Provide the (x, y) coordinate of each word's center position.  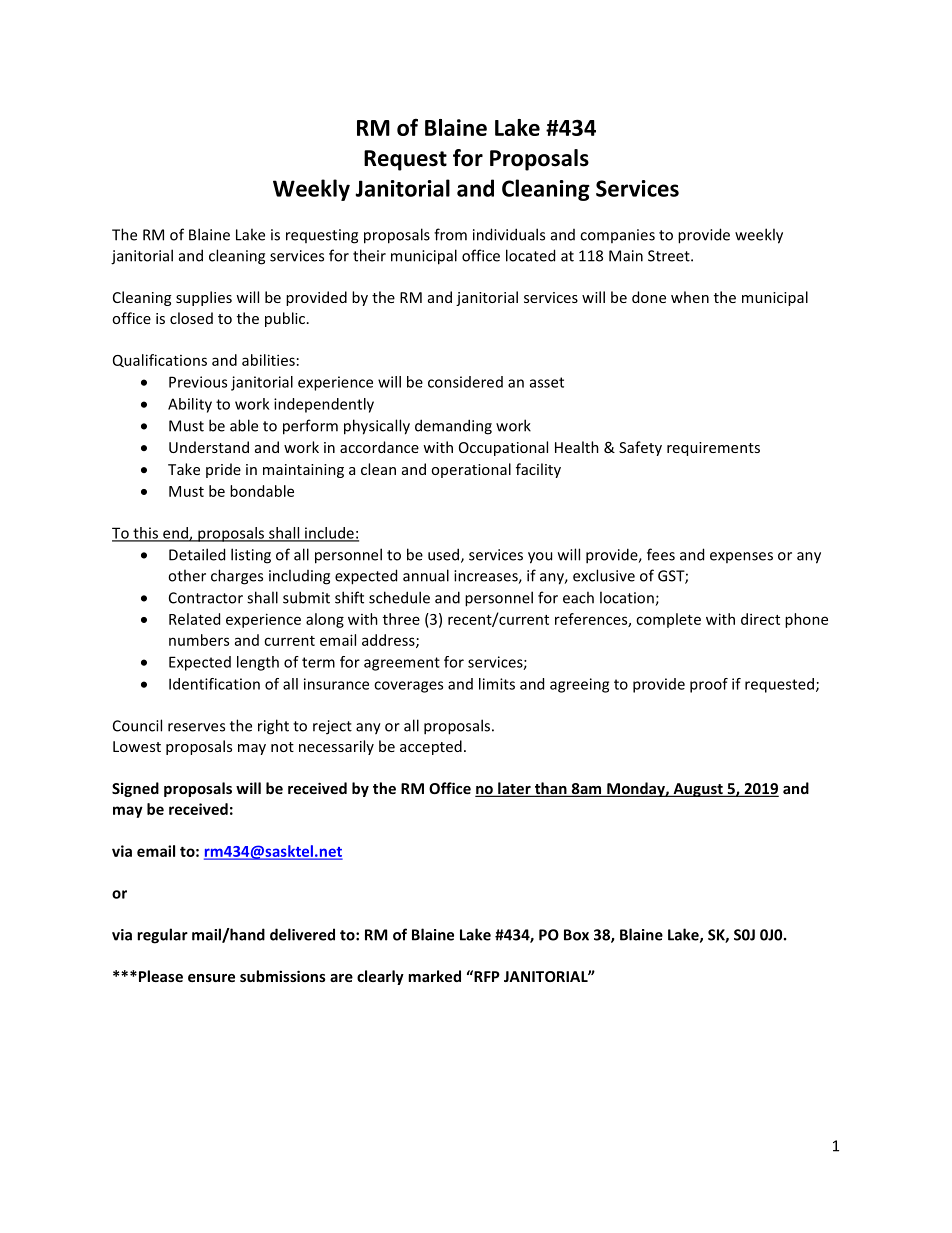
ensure (211, 978)
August (698, 790)
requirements (713, 449)
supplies (204, 298)
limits (497, 684)
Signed (135, 789)
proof (709, 685)
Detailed (197, 554)
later (514, 789)
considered (465, 382)
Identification (214, 684)
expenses (741, 557)
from (450, 234)
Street (670, 256)
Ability (190, 405)
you (540, 558)
